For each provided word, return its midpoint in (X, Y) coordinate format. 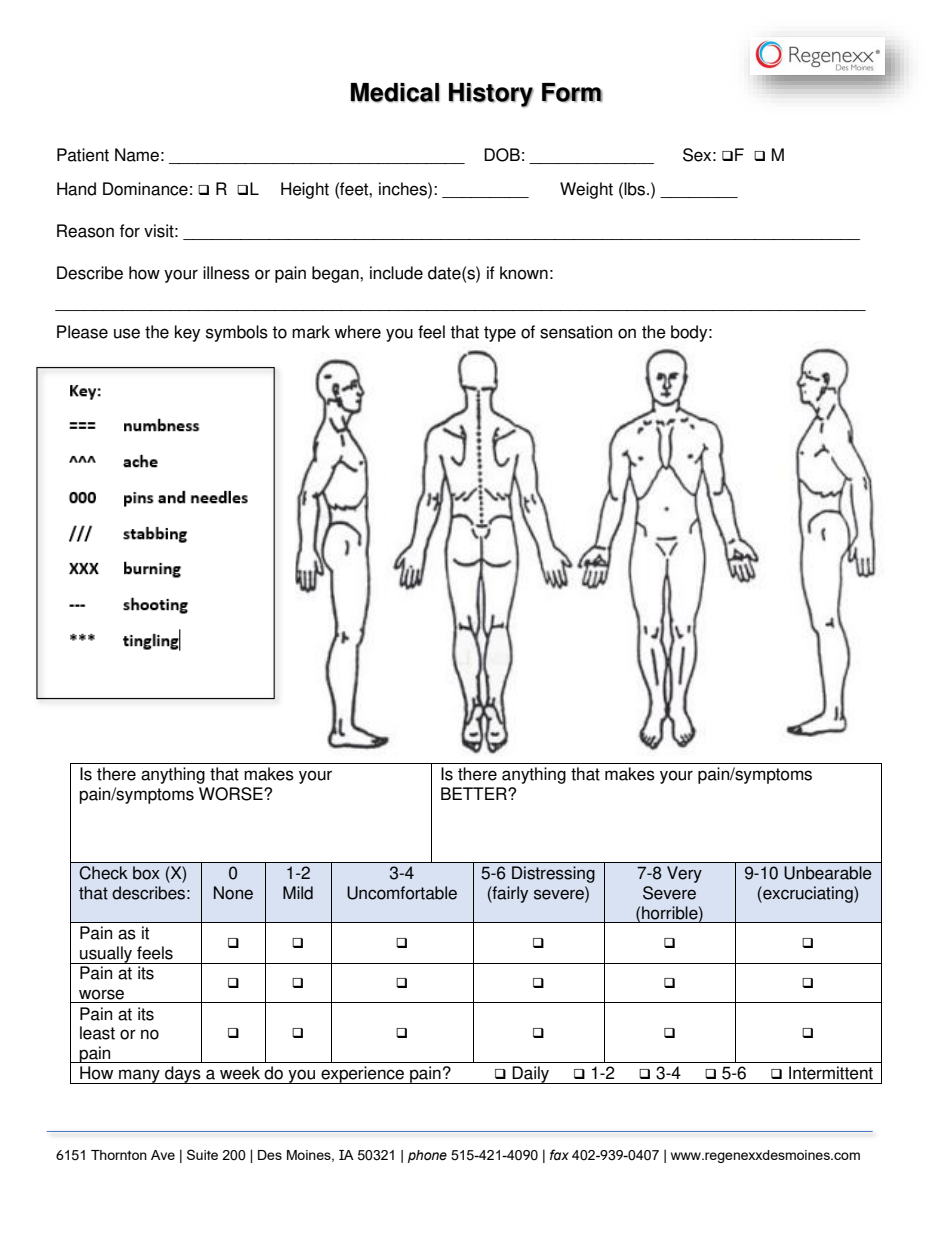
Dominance (145, 189)
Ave (163, 1155)
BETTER (475, 793)
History (491, 95)
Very (684, 874)
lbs (636, 189)
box (146, 873)
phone (427, 1156)
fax (559, 1154)
